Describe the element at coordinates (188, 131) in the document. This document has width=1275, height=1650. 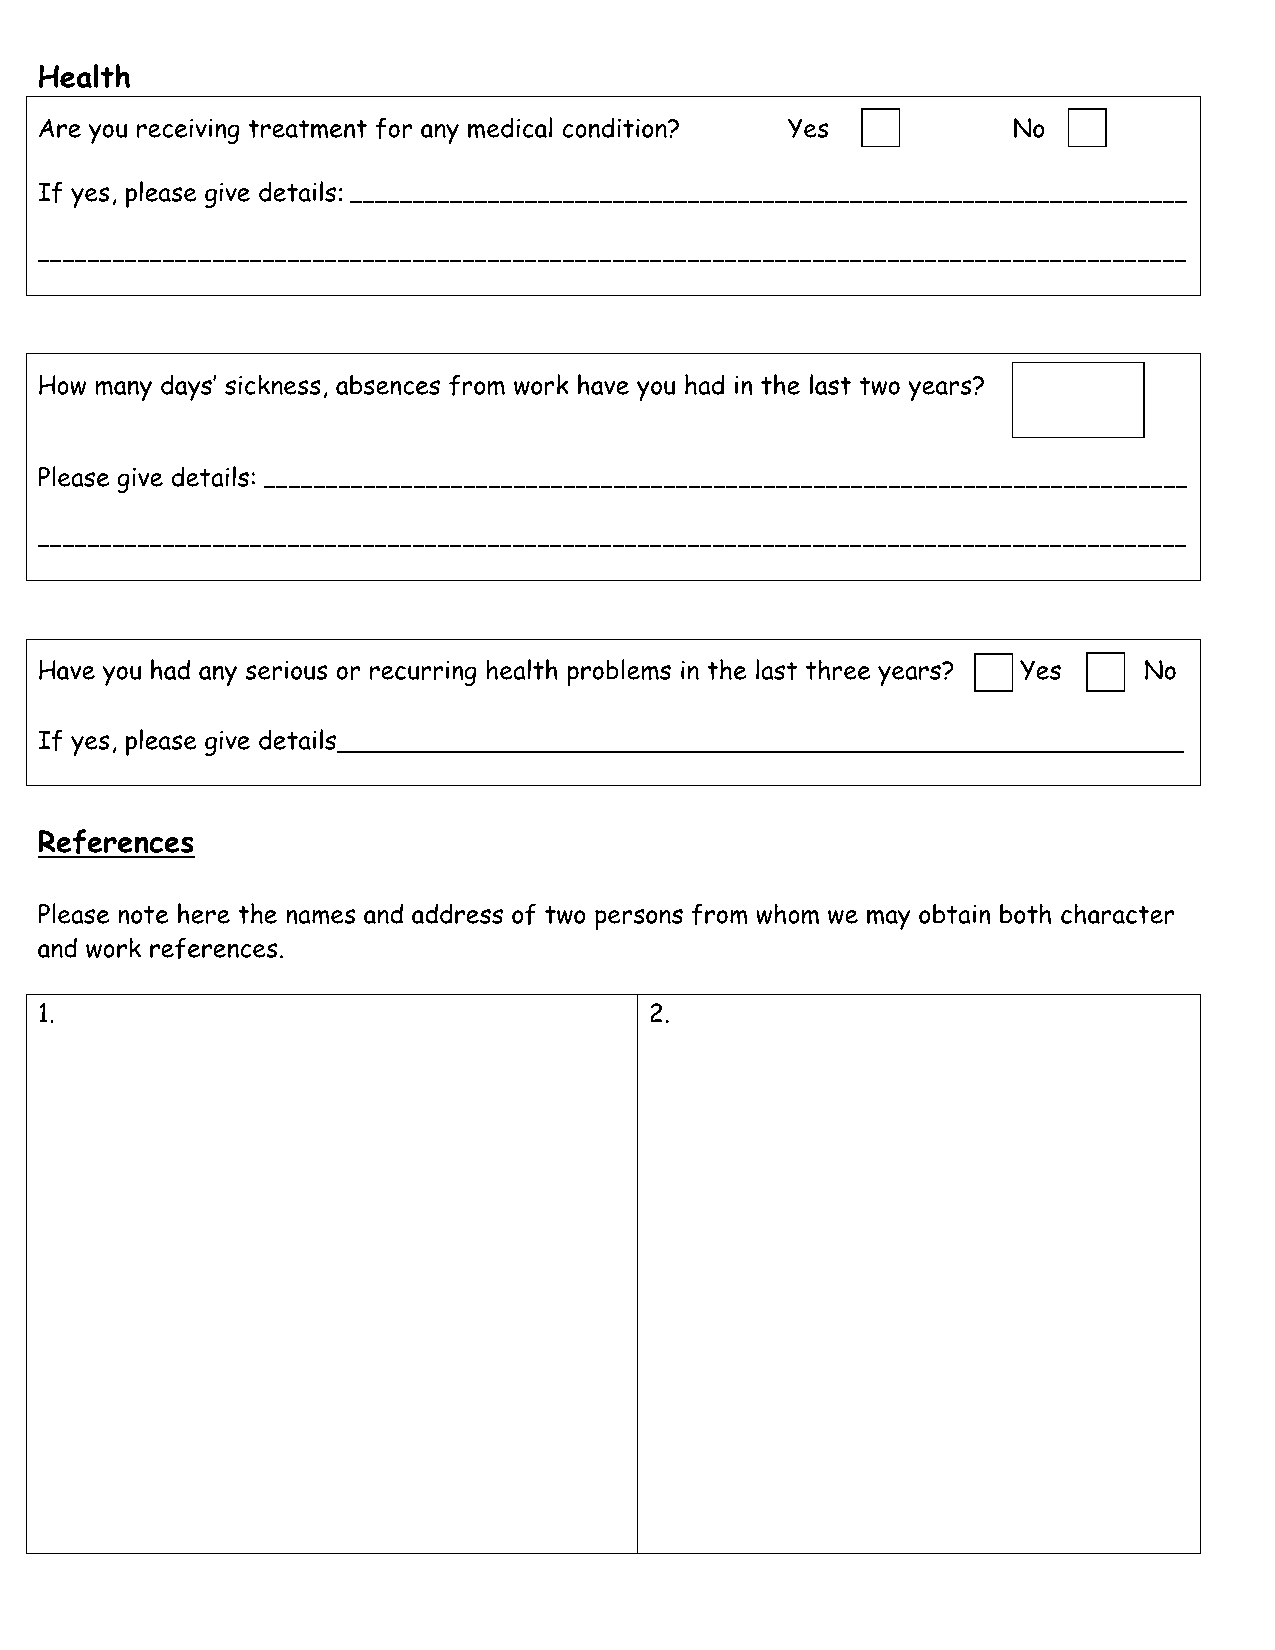
I see `receiving` at that location.
